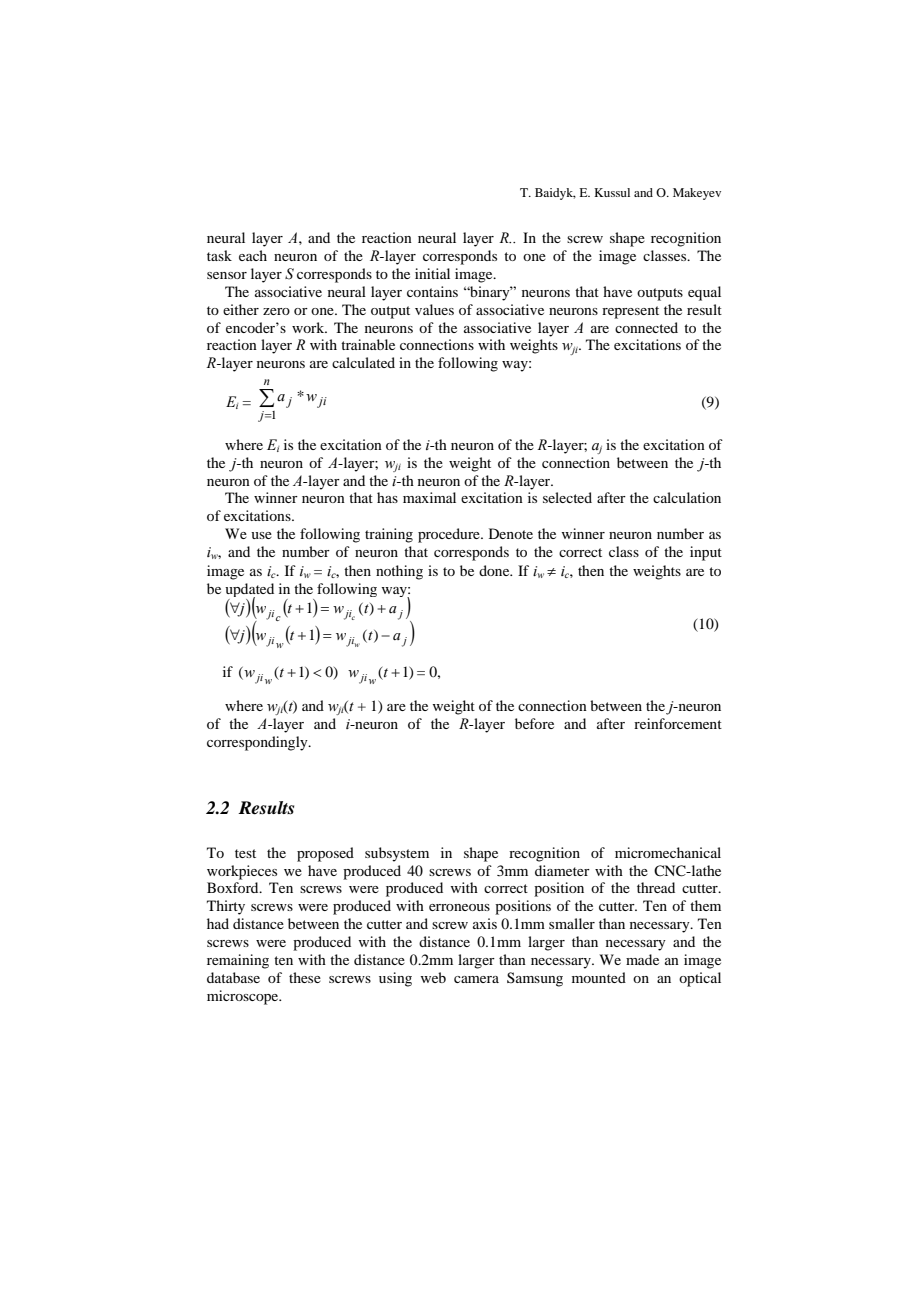  Describe the element at coordinates (630, 312) in the screenshot. I see `represent` at that location.
